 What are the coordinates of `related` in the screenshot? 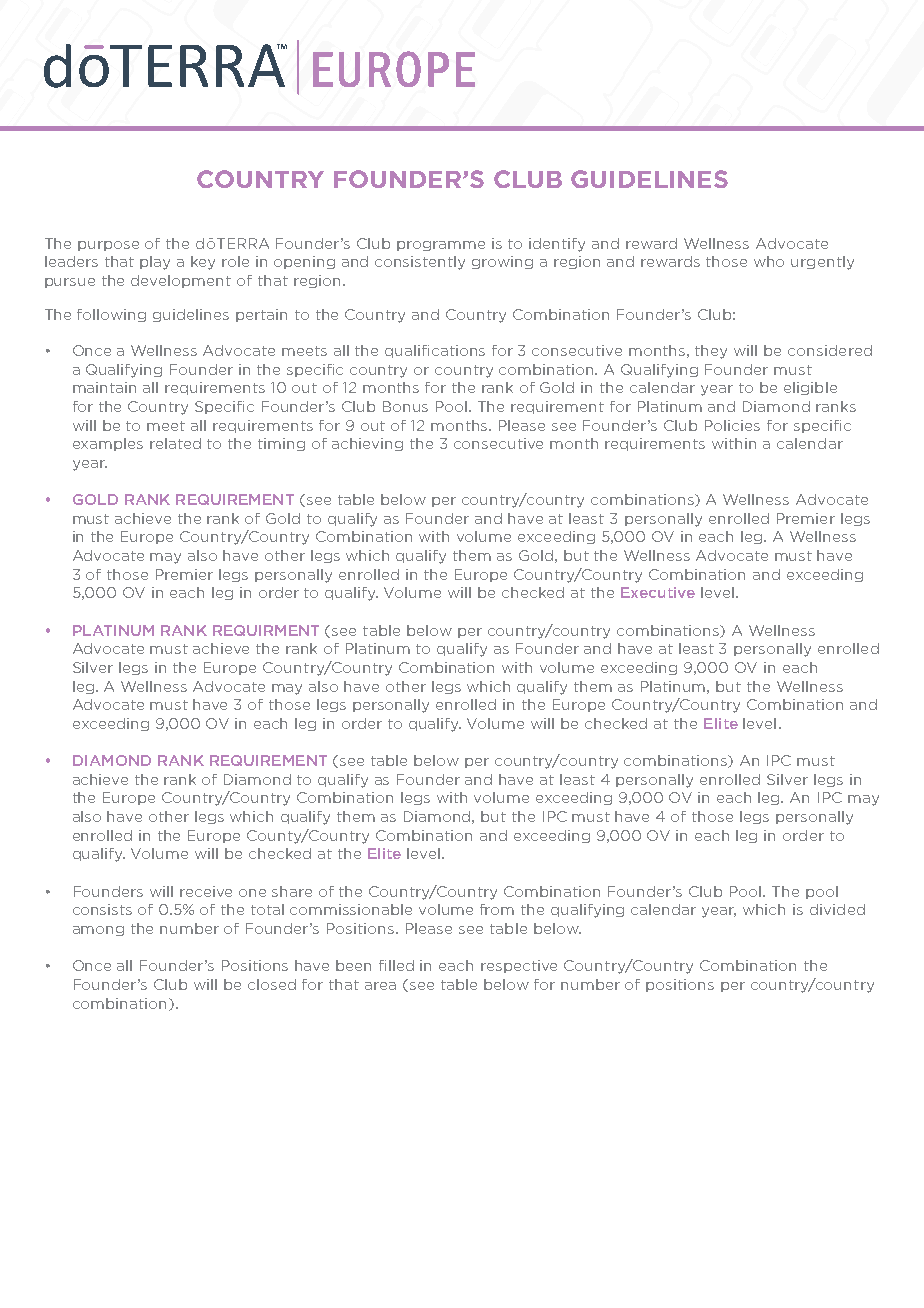 It's located at (175, 443).
